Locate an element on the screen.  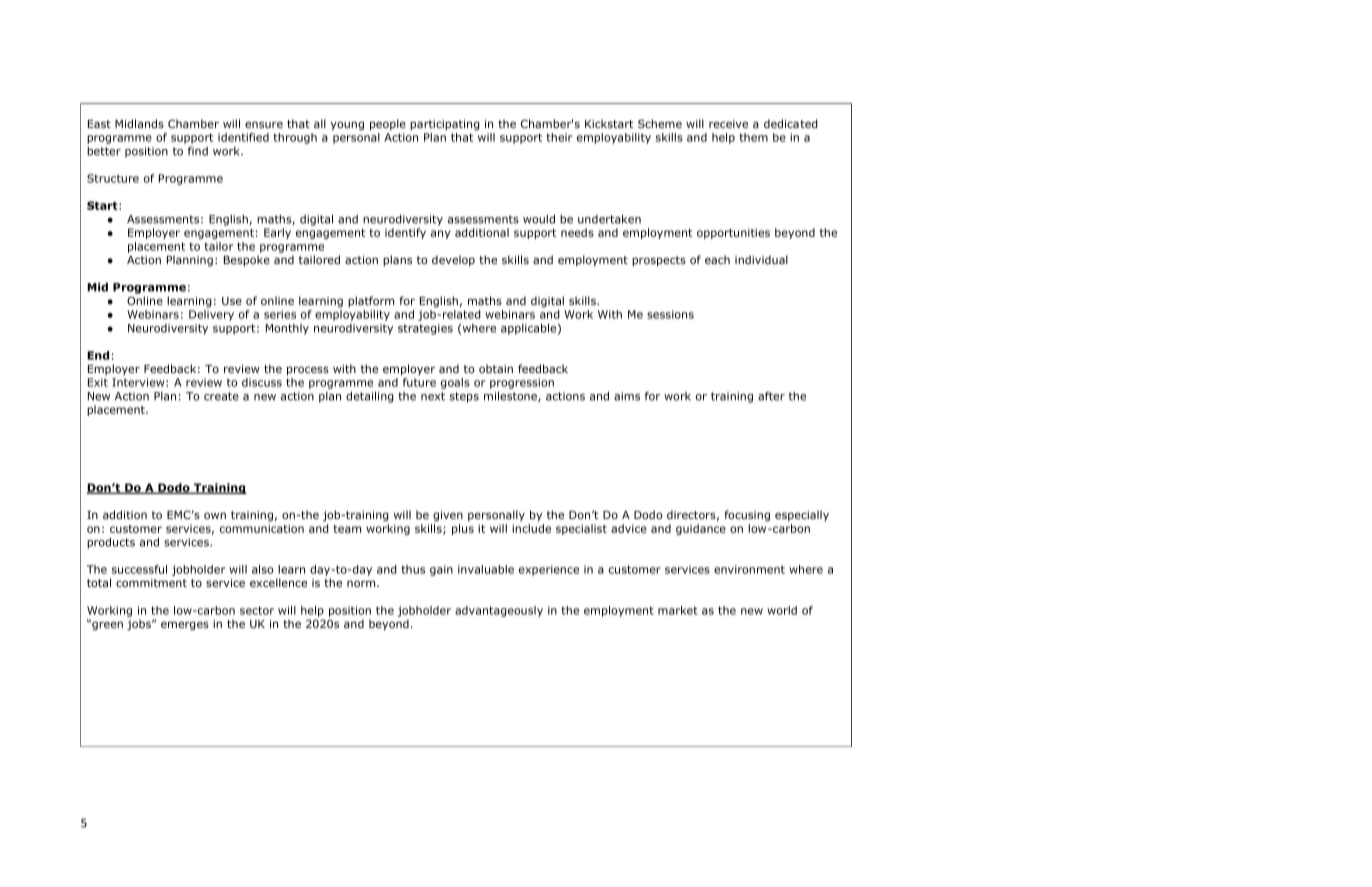
find is located at coordinates (198, 151).
